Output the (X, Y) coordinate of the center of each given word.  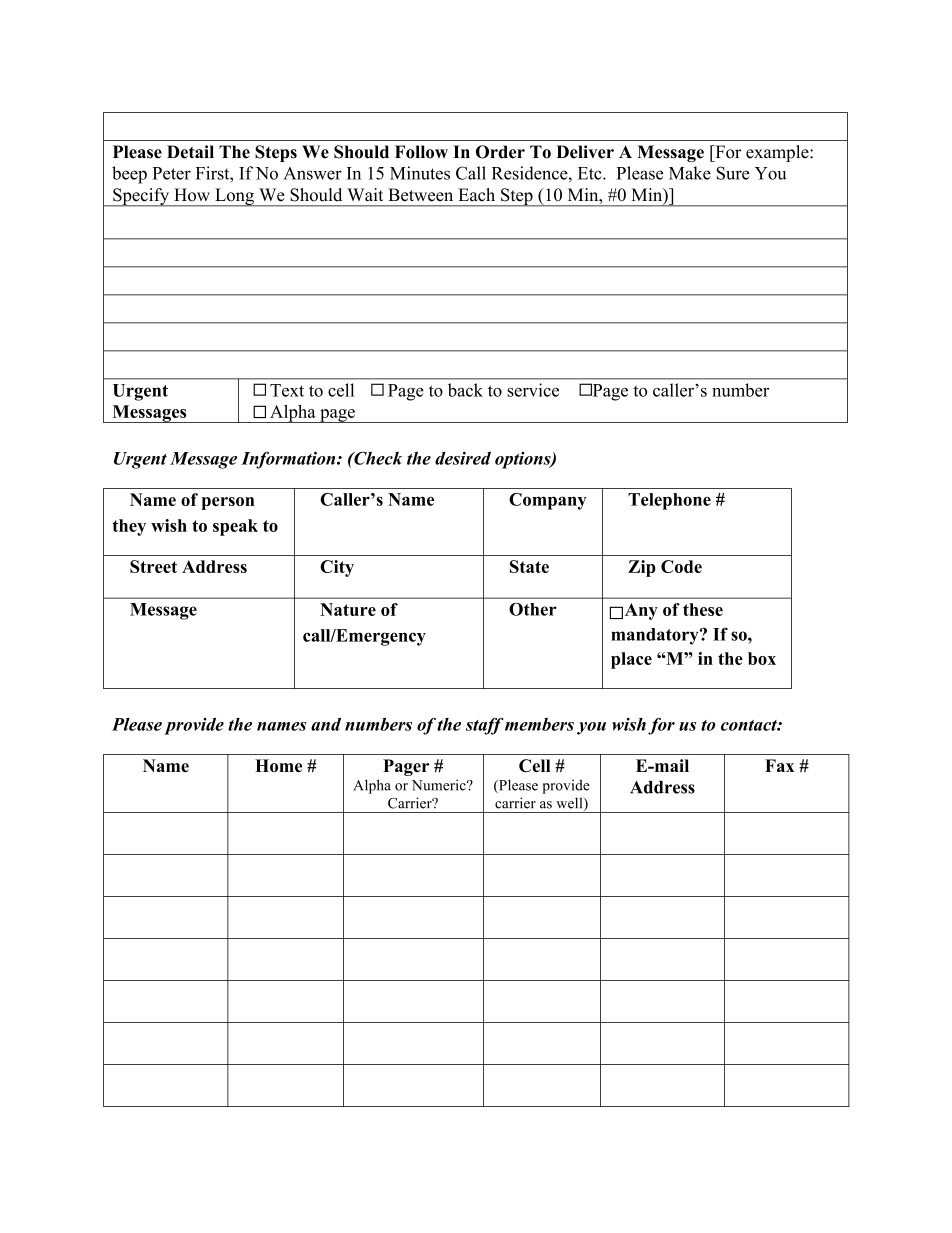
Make (690, 173)
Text (287, 390)
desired (463, 458)
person (228, 503)
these (703, 609)
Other (533, 609)
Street (153, 566)
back (465, 390)
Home (278, 765)
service (533, 390)
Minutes (420, 173)
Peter (171, 173)
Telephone (669, 501)
